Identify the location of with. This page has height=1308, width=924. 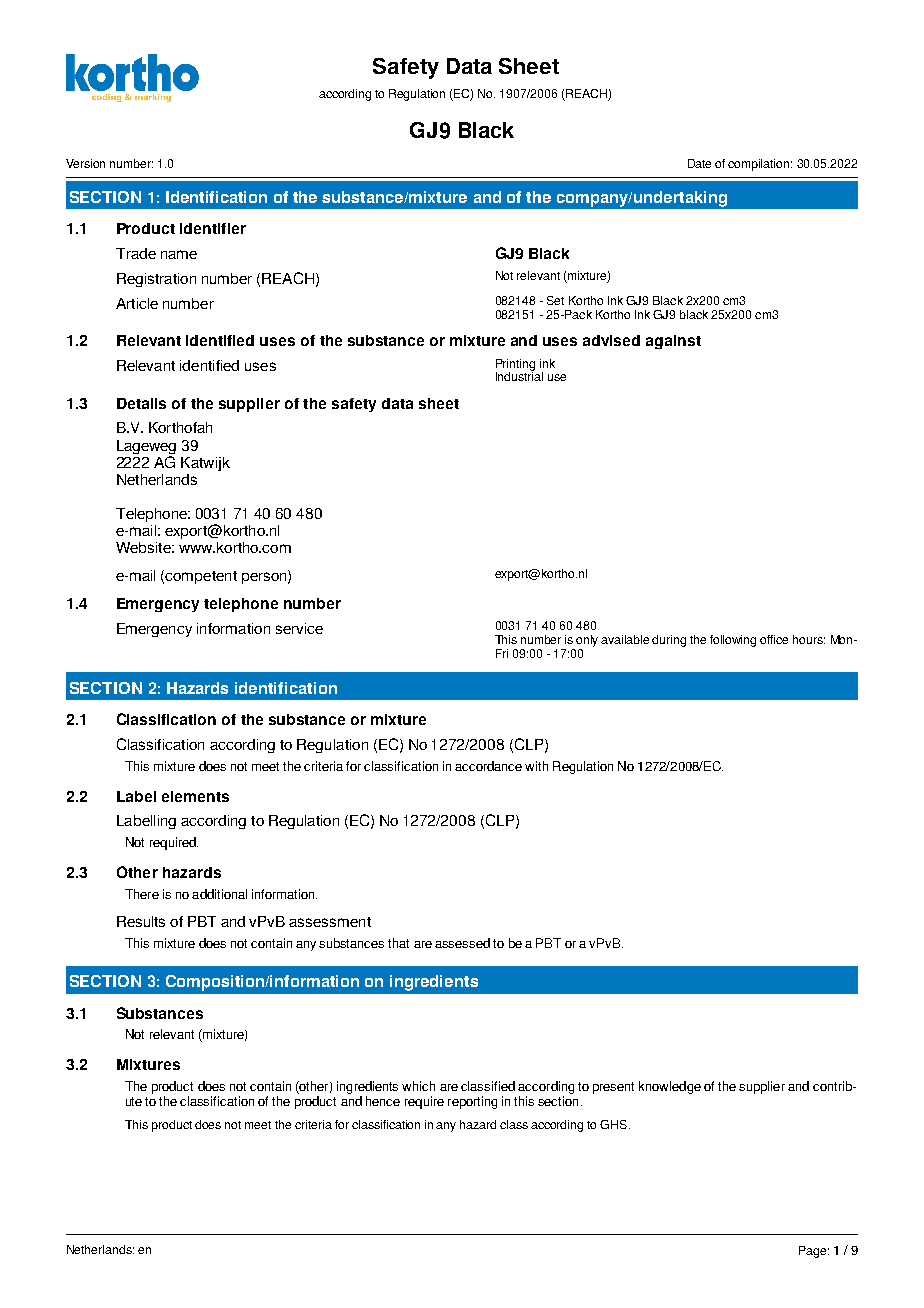
(536, 766).
